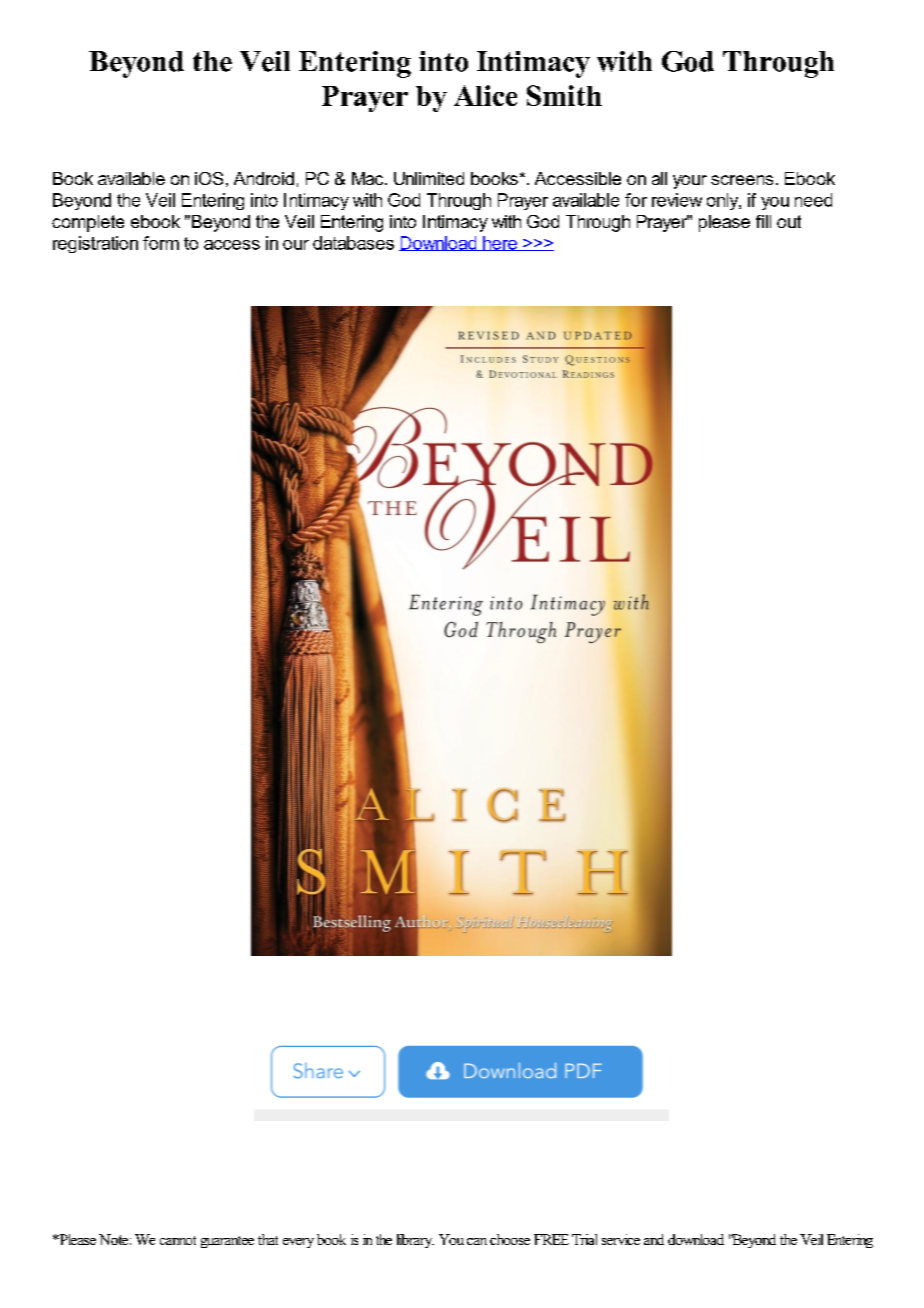 Image resolution: width=924 pixels, height=1308 pixels. I want to click on choose, so click(510, 1239).
